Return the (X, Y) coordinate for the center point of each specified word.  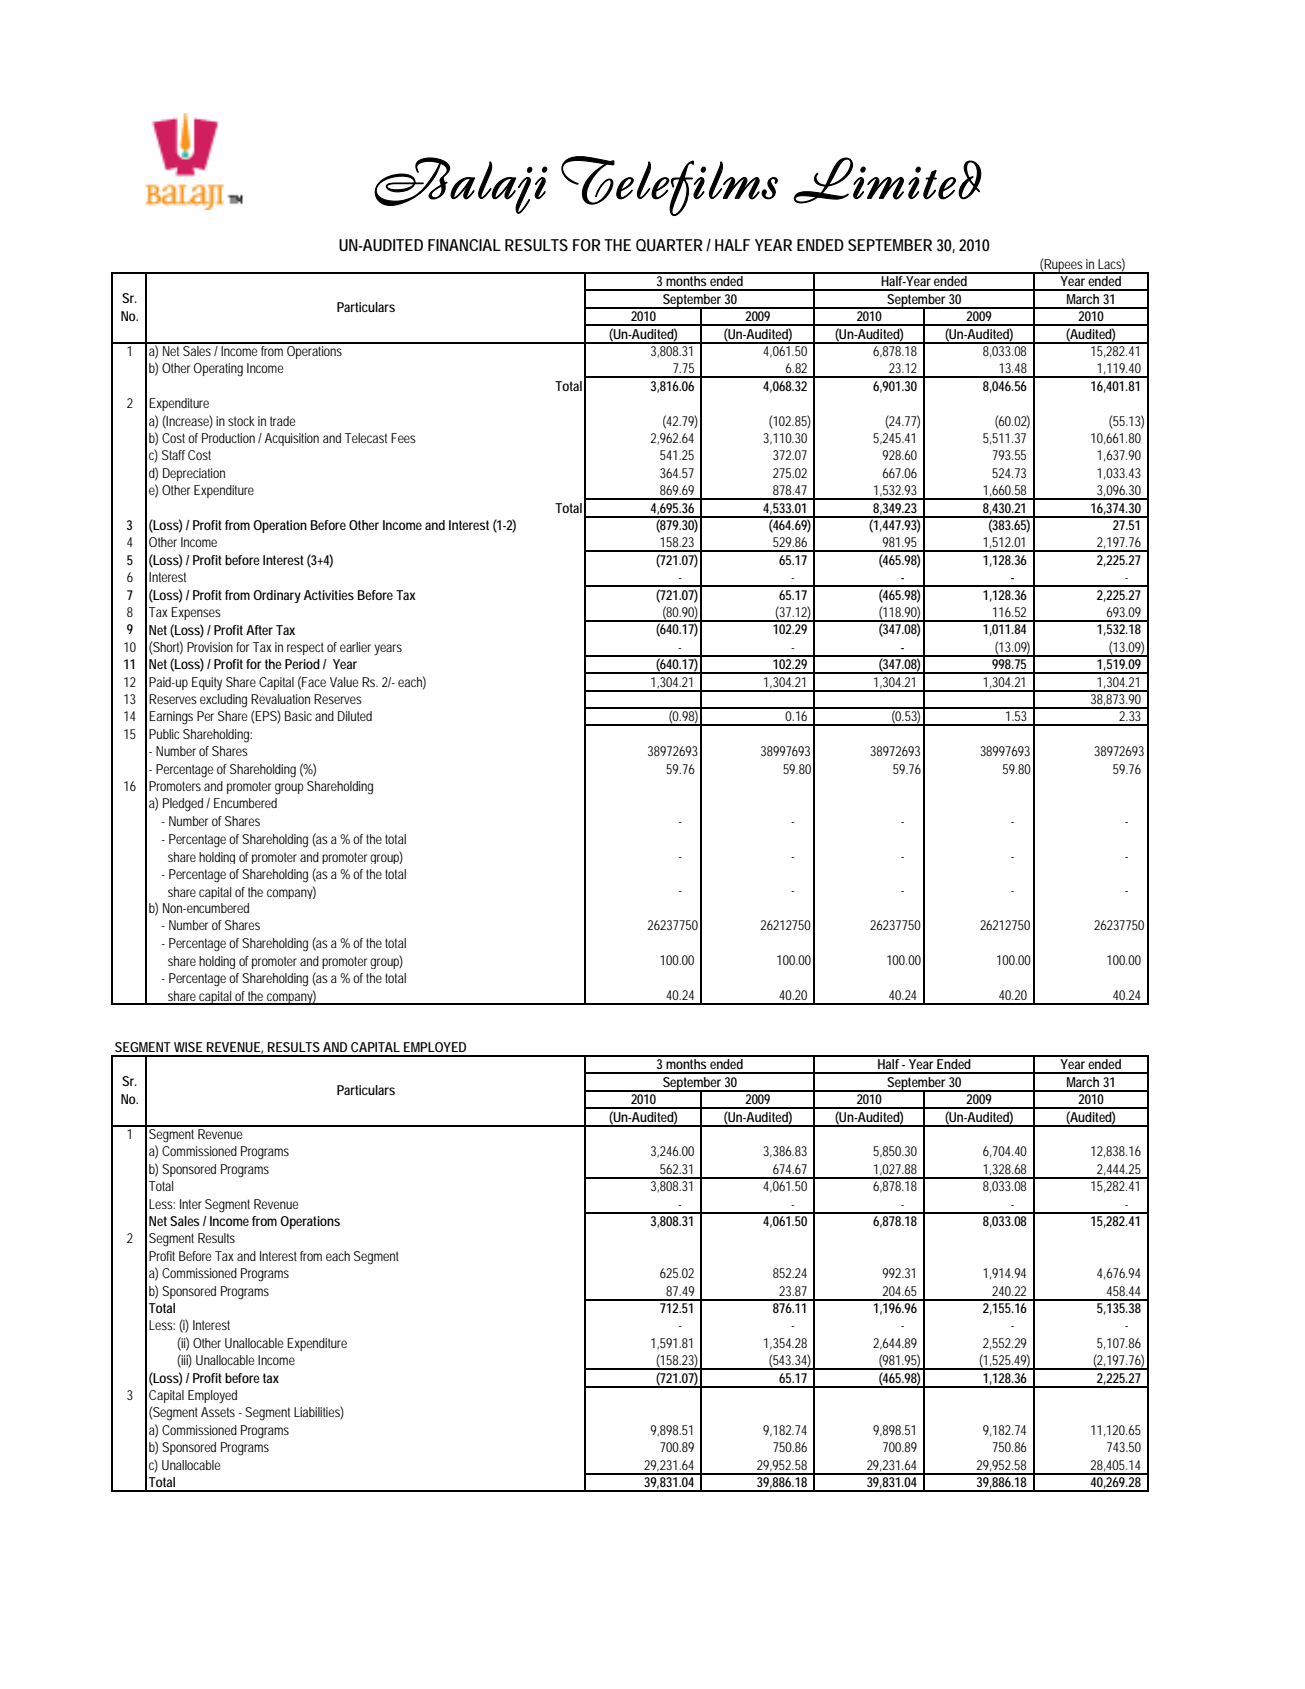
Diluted (355, 716)
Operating (218, 370)
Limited (888, 180)
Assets (218, 1412)
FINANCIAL (464, 245)
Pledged (183, 805)
